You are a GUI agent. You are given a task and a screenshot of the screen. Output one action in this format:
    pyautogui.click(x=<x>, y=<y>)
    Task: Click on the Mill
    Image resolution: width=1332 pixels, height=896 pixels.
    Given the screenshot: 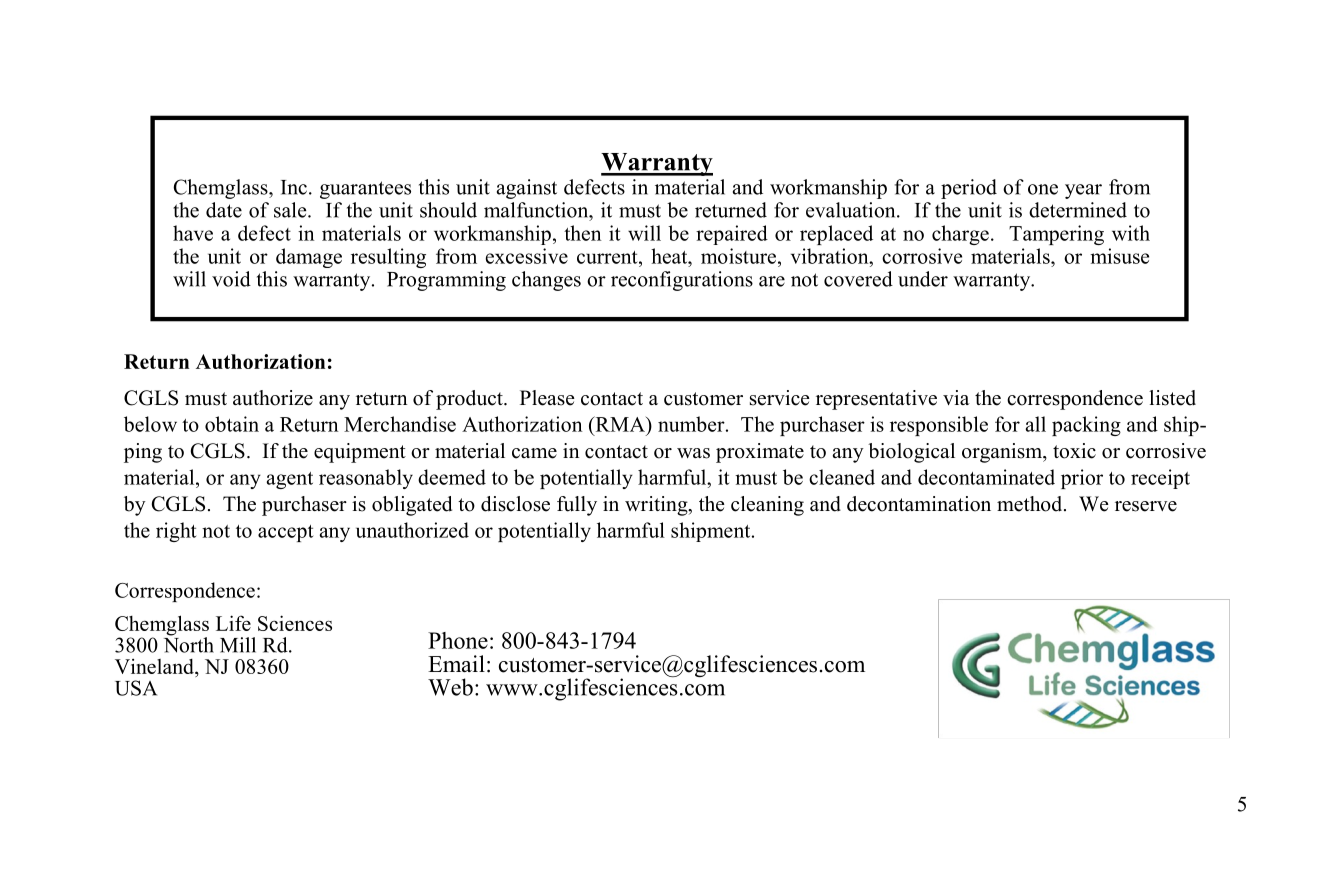 What is the action you would take?
    pyautogui.click(x=238, y=645)
